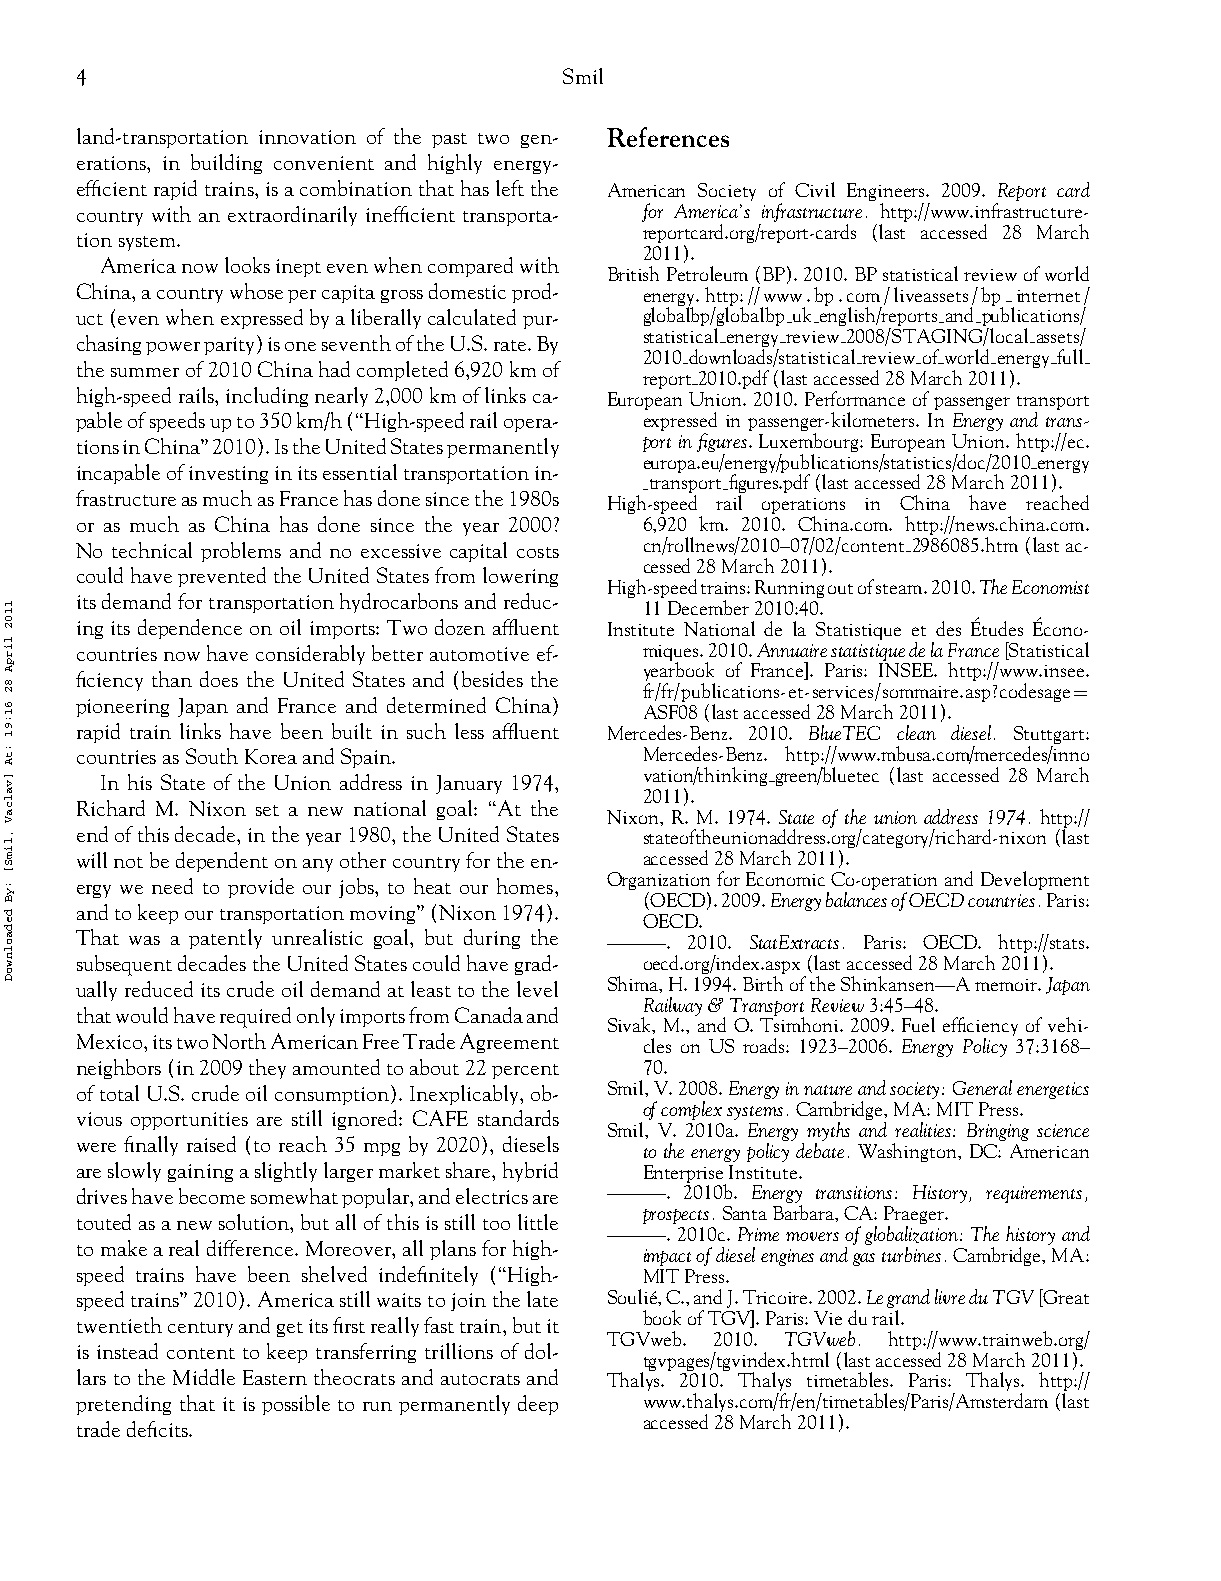  I want to click on building, so click(226, 164).
